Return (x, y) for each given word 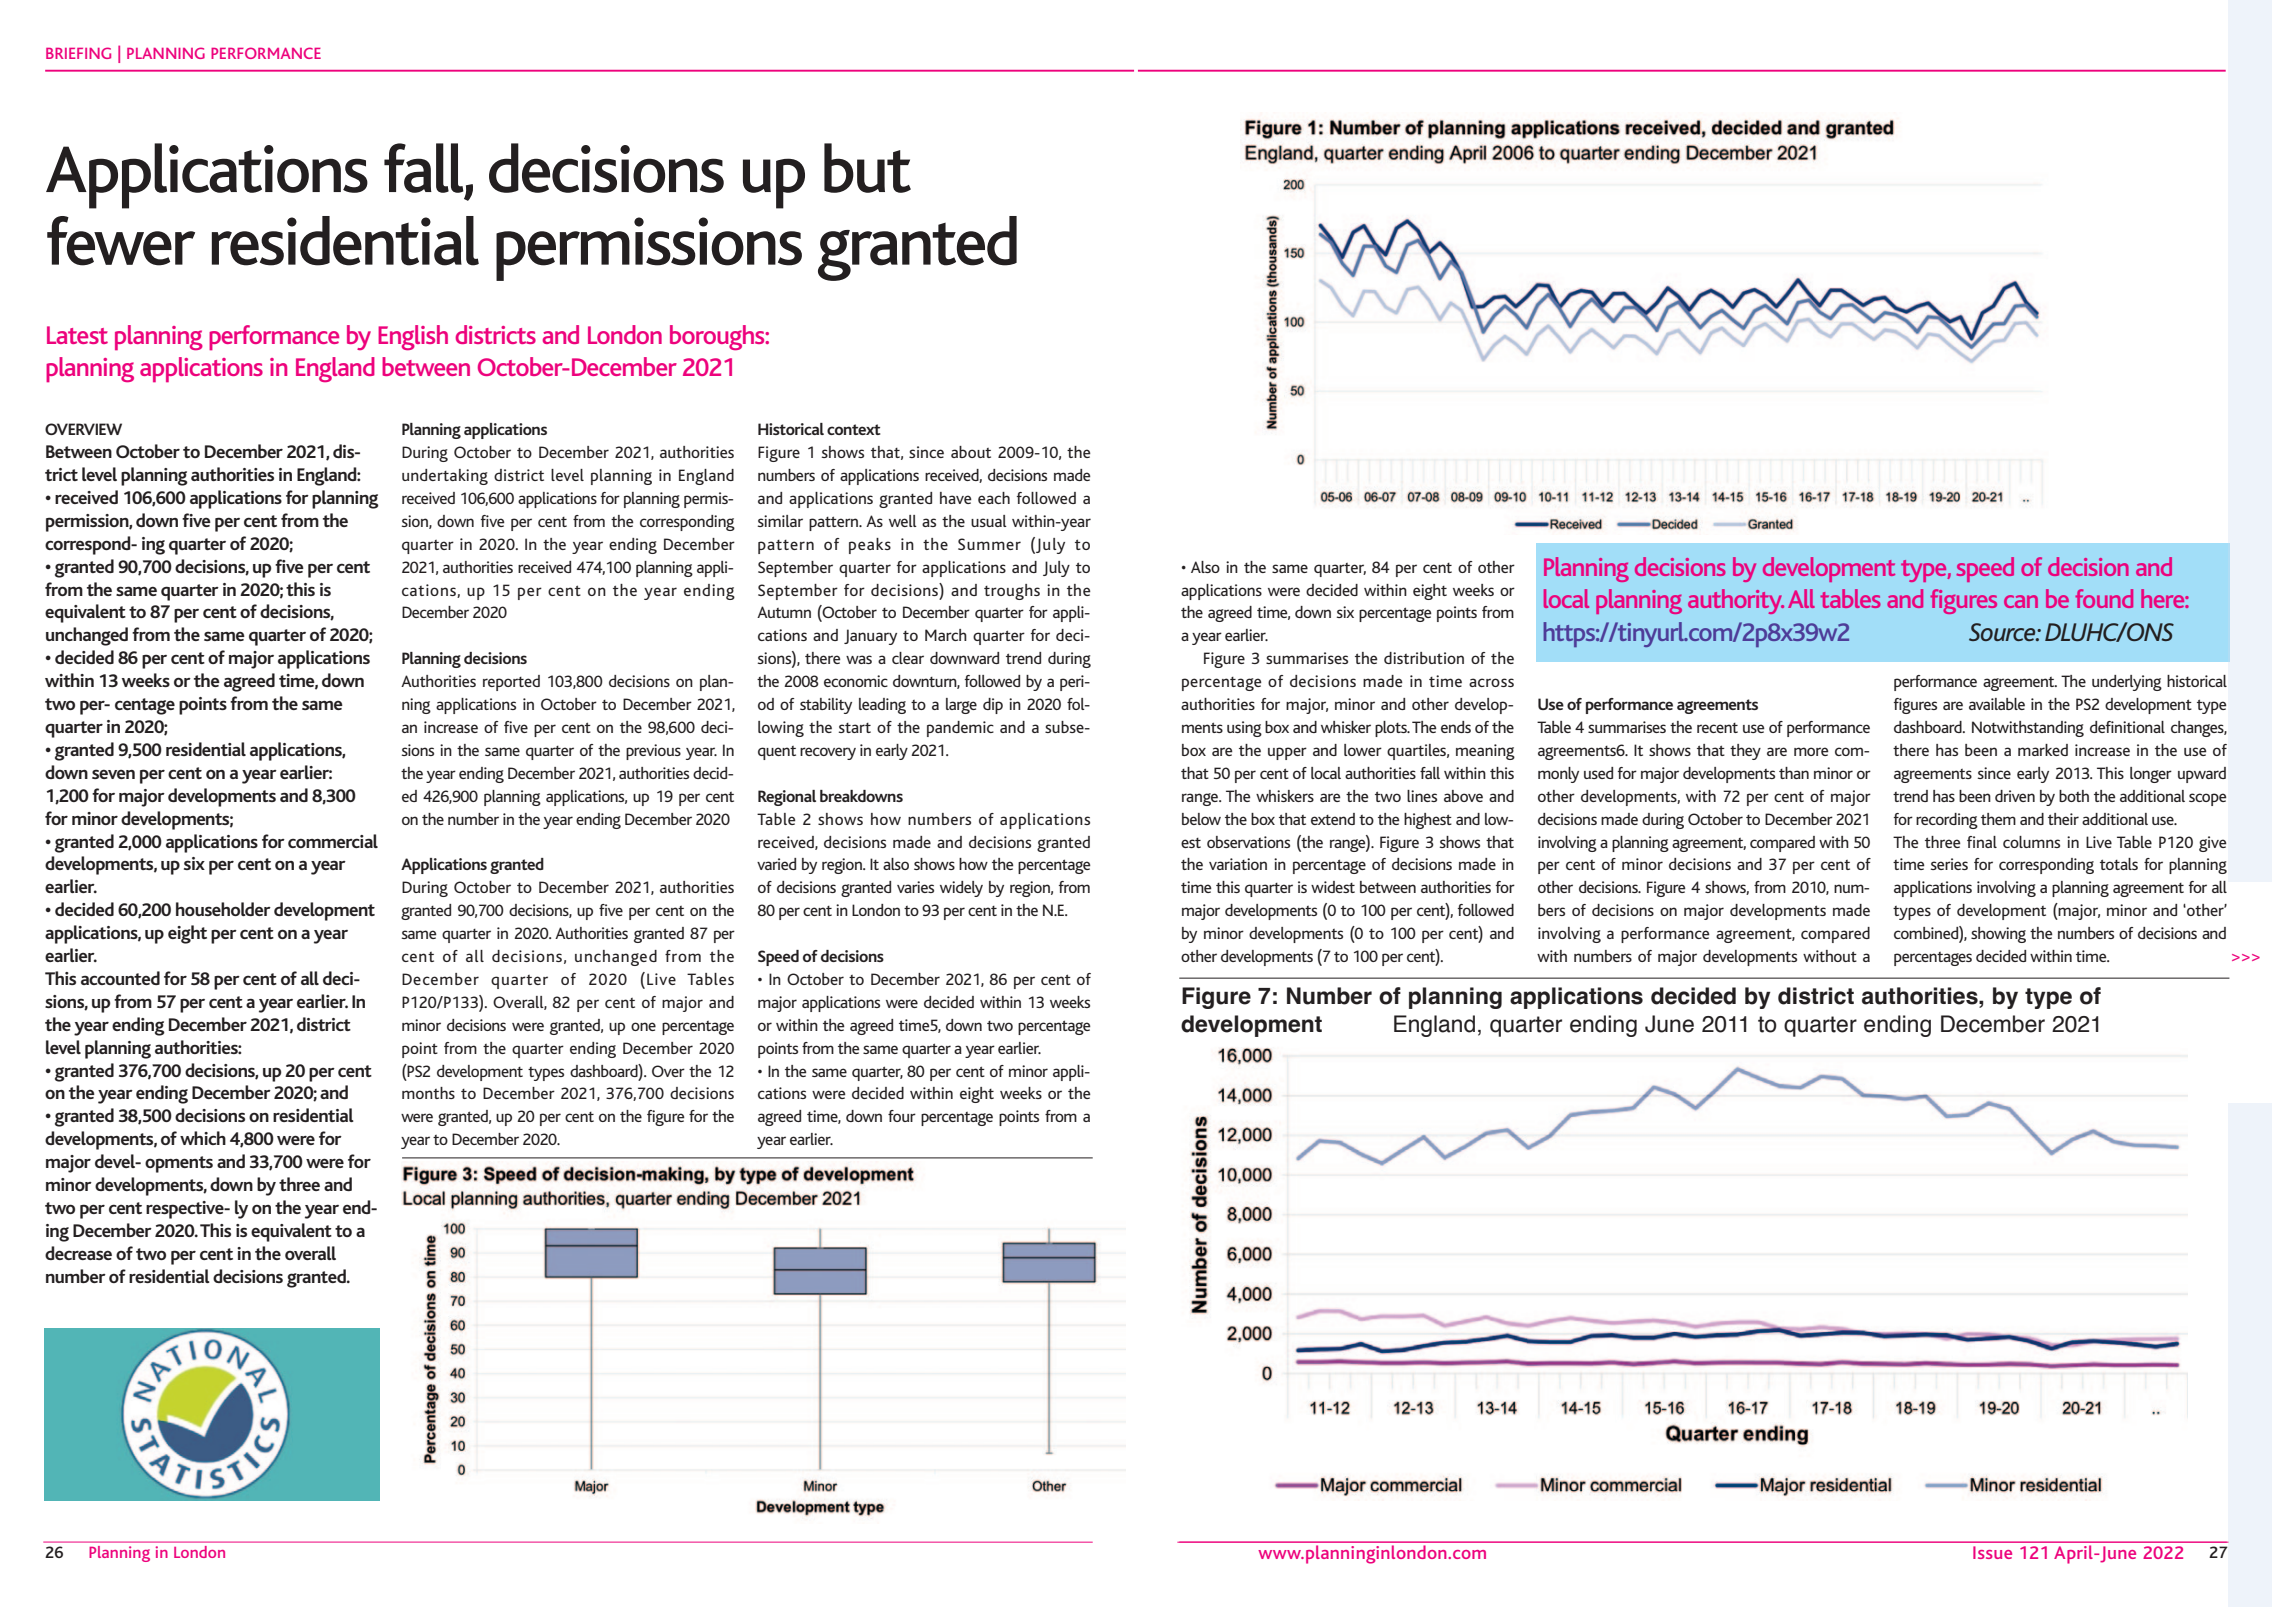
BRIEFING (78, 53)
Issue (1992, 1552)
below (1201, 819)
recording (1947, 821)
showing (1998, 935)
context (854, 429)
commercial (333, 841)
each (994, 498)
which (203, 1138)
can (2021, 601)
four (902, 1116)
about (971, 452)
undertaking (445, 477)
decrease (78, 1253)
